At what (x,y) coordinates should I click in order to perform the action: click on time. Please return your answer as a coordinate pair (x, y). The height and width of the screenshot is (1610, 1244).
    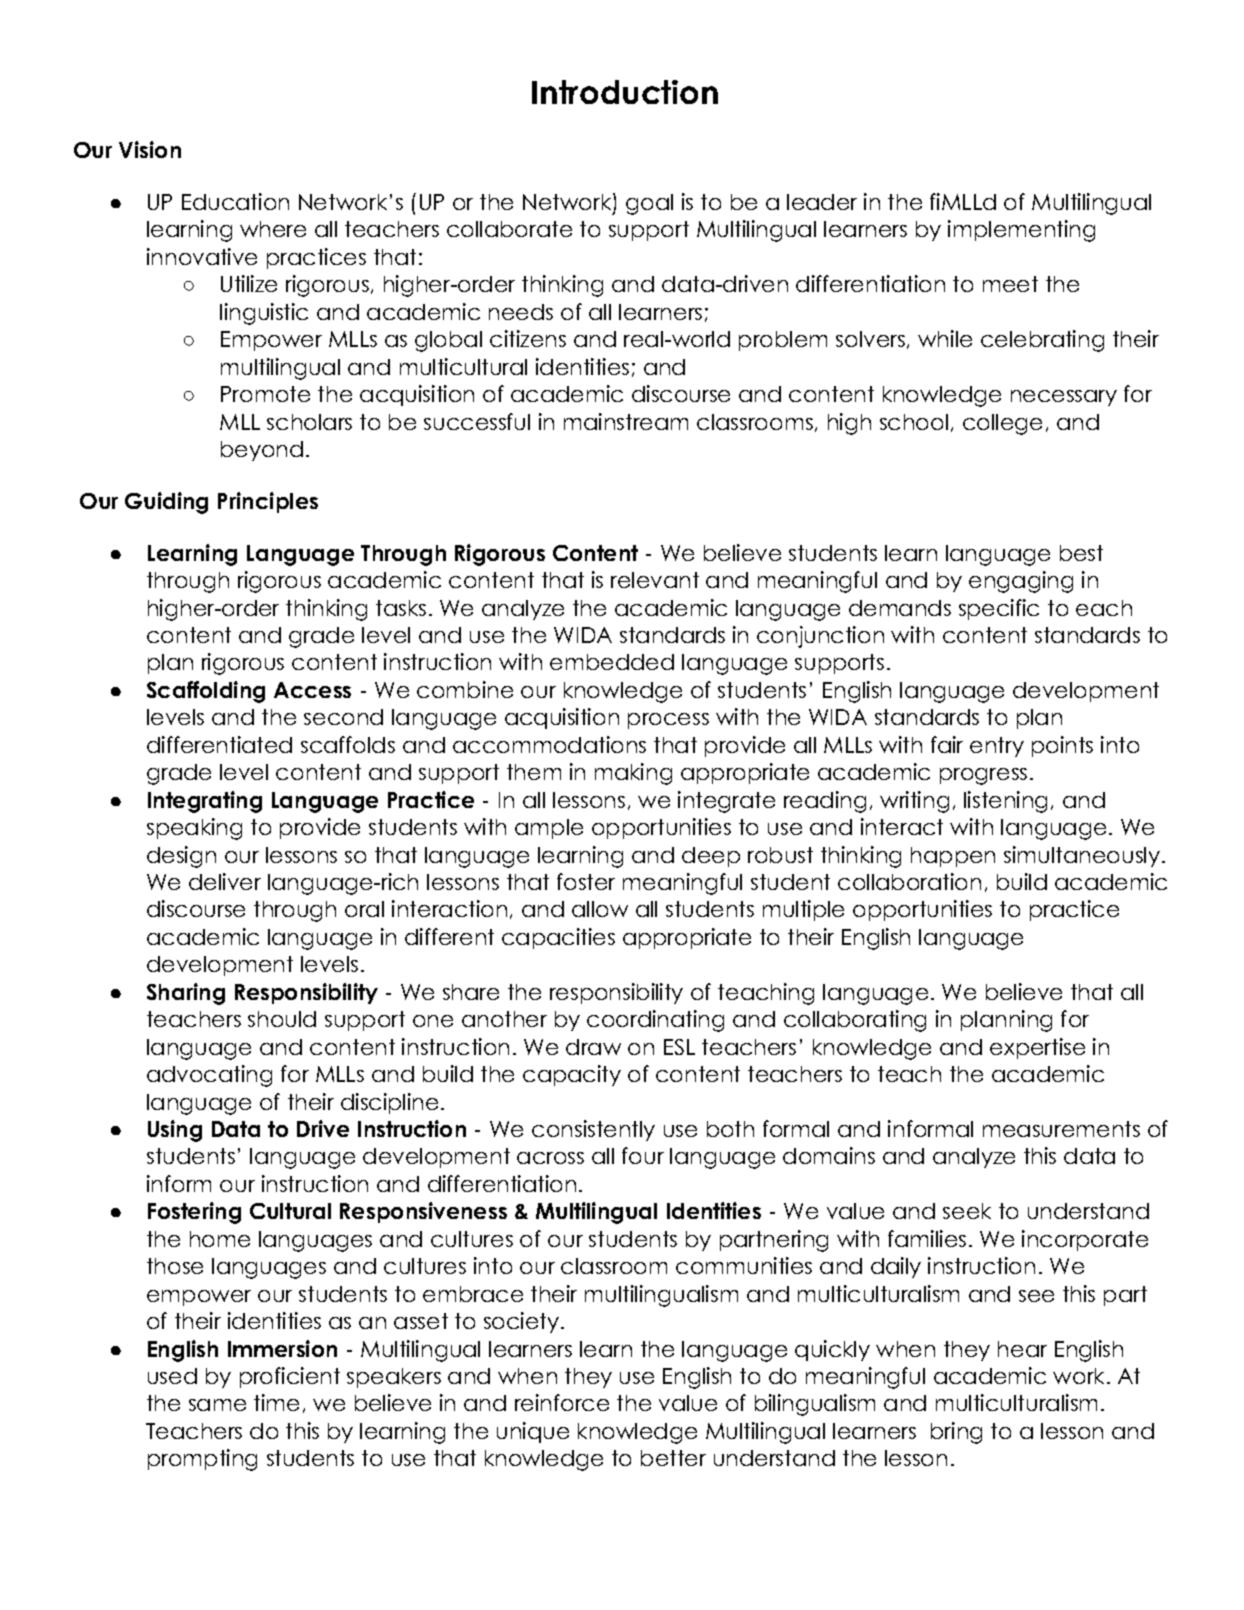
    Looking at the image, I should click on (276, 1402).
